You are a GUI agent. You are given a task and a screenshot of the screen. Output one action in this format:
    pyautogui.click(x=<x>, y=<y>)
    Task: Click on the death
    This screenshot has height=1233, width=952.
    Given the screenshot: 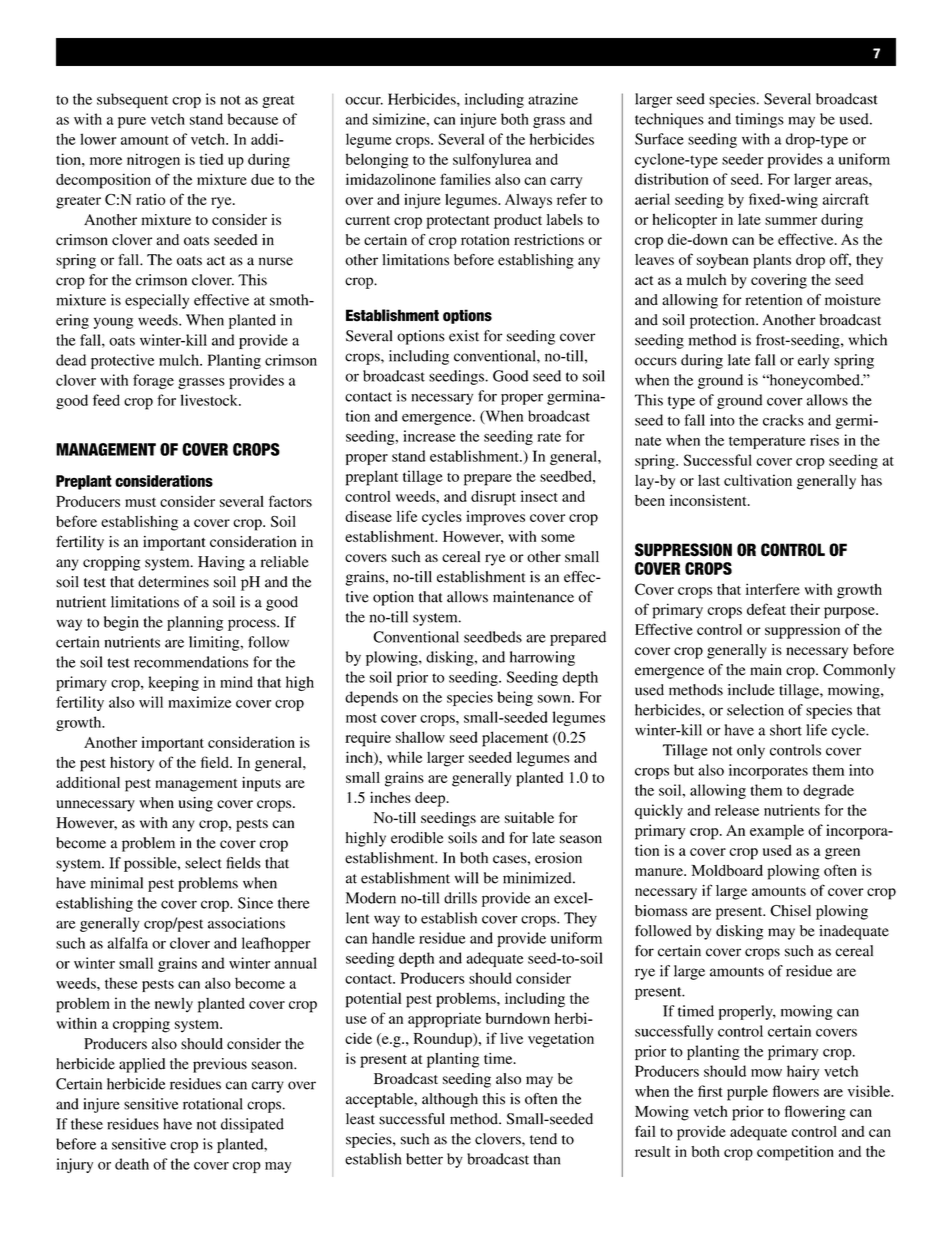 What is the action you would take?
    pyautogui.click(x=132, y=1164)
